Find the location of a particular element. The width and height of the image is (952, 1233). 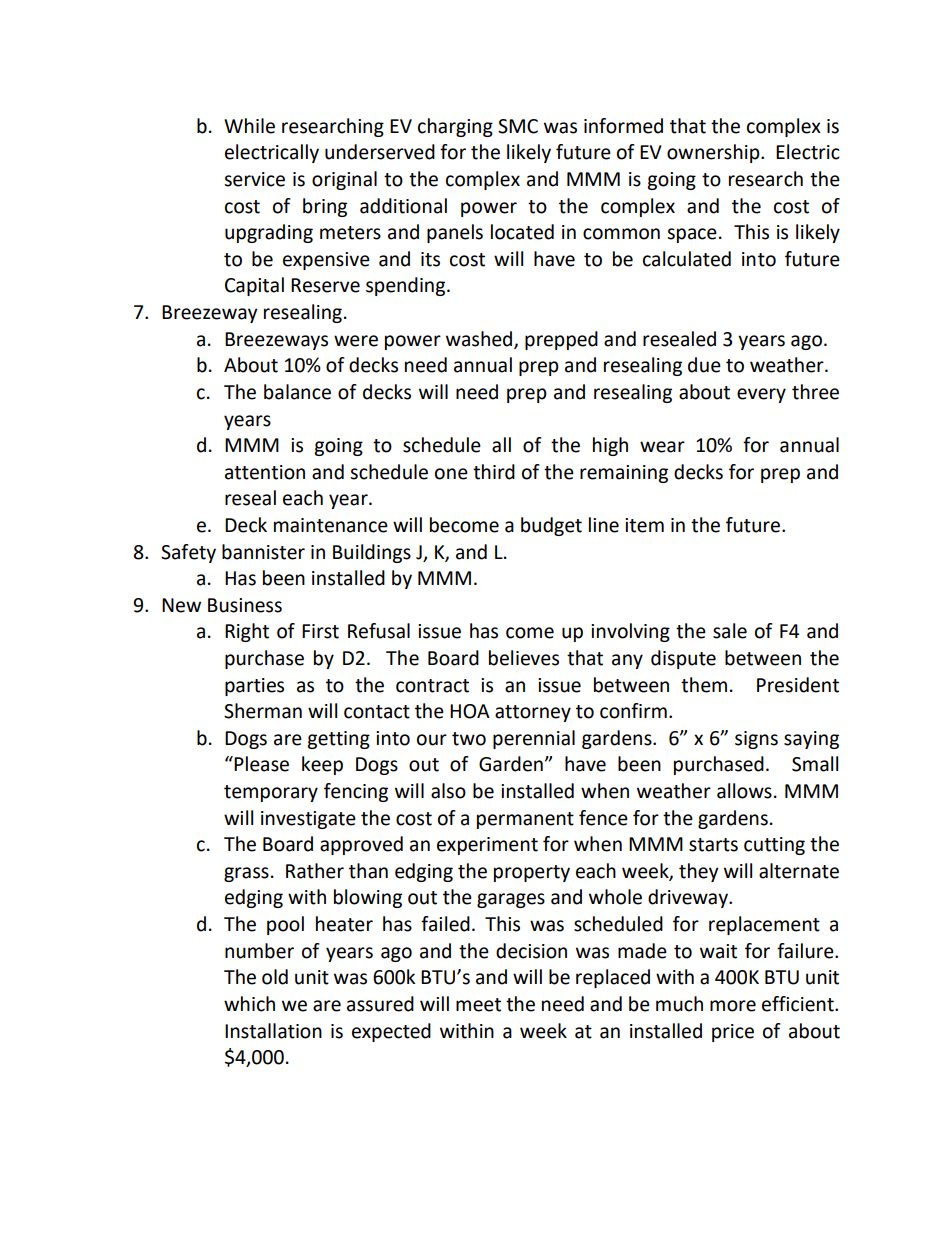

budget is located at coordinates (551, 526).
